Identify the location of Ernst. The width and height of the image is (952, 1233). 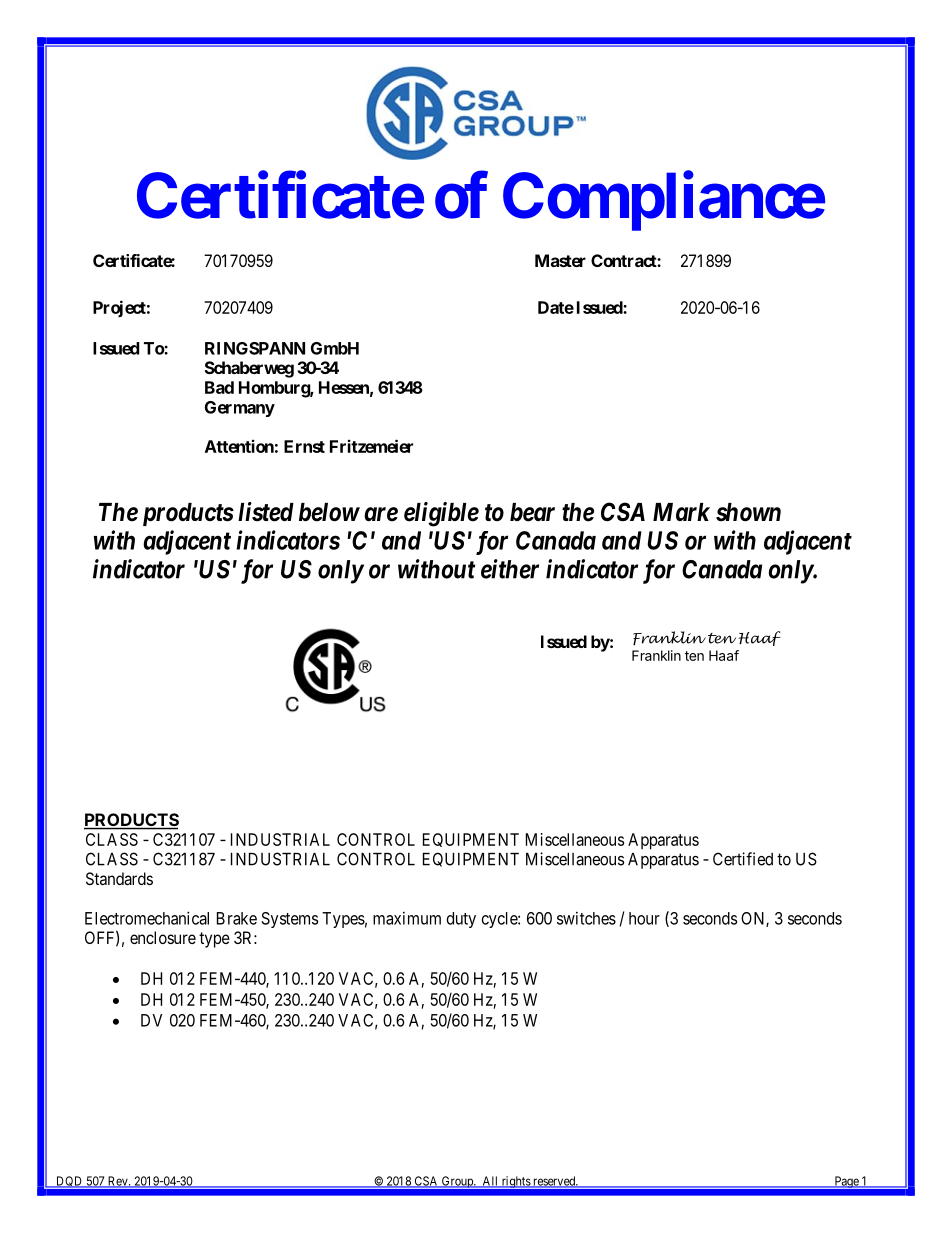
(304, 446).
